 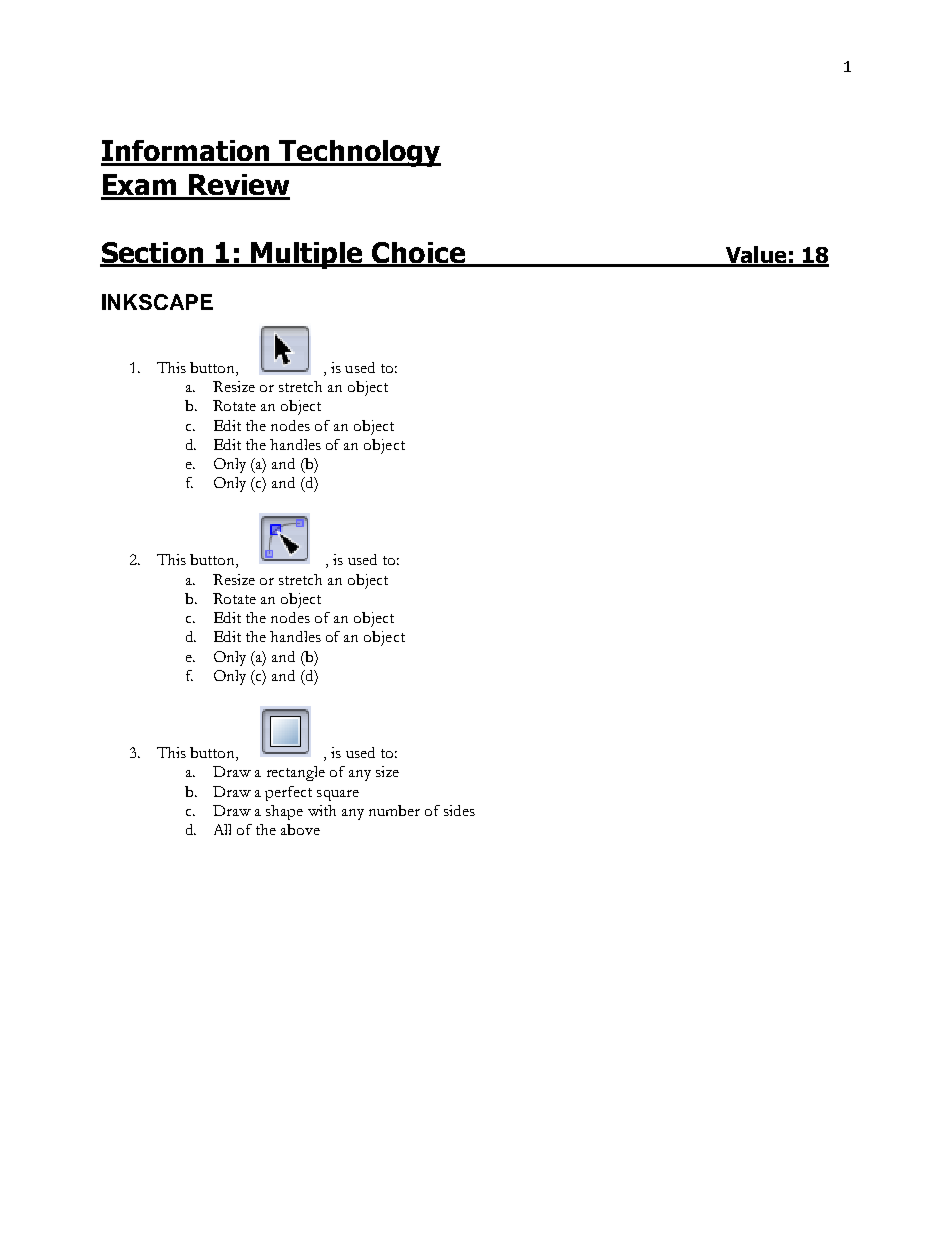 I want to click on Technology, so click(x=359, y=153).
